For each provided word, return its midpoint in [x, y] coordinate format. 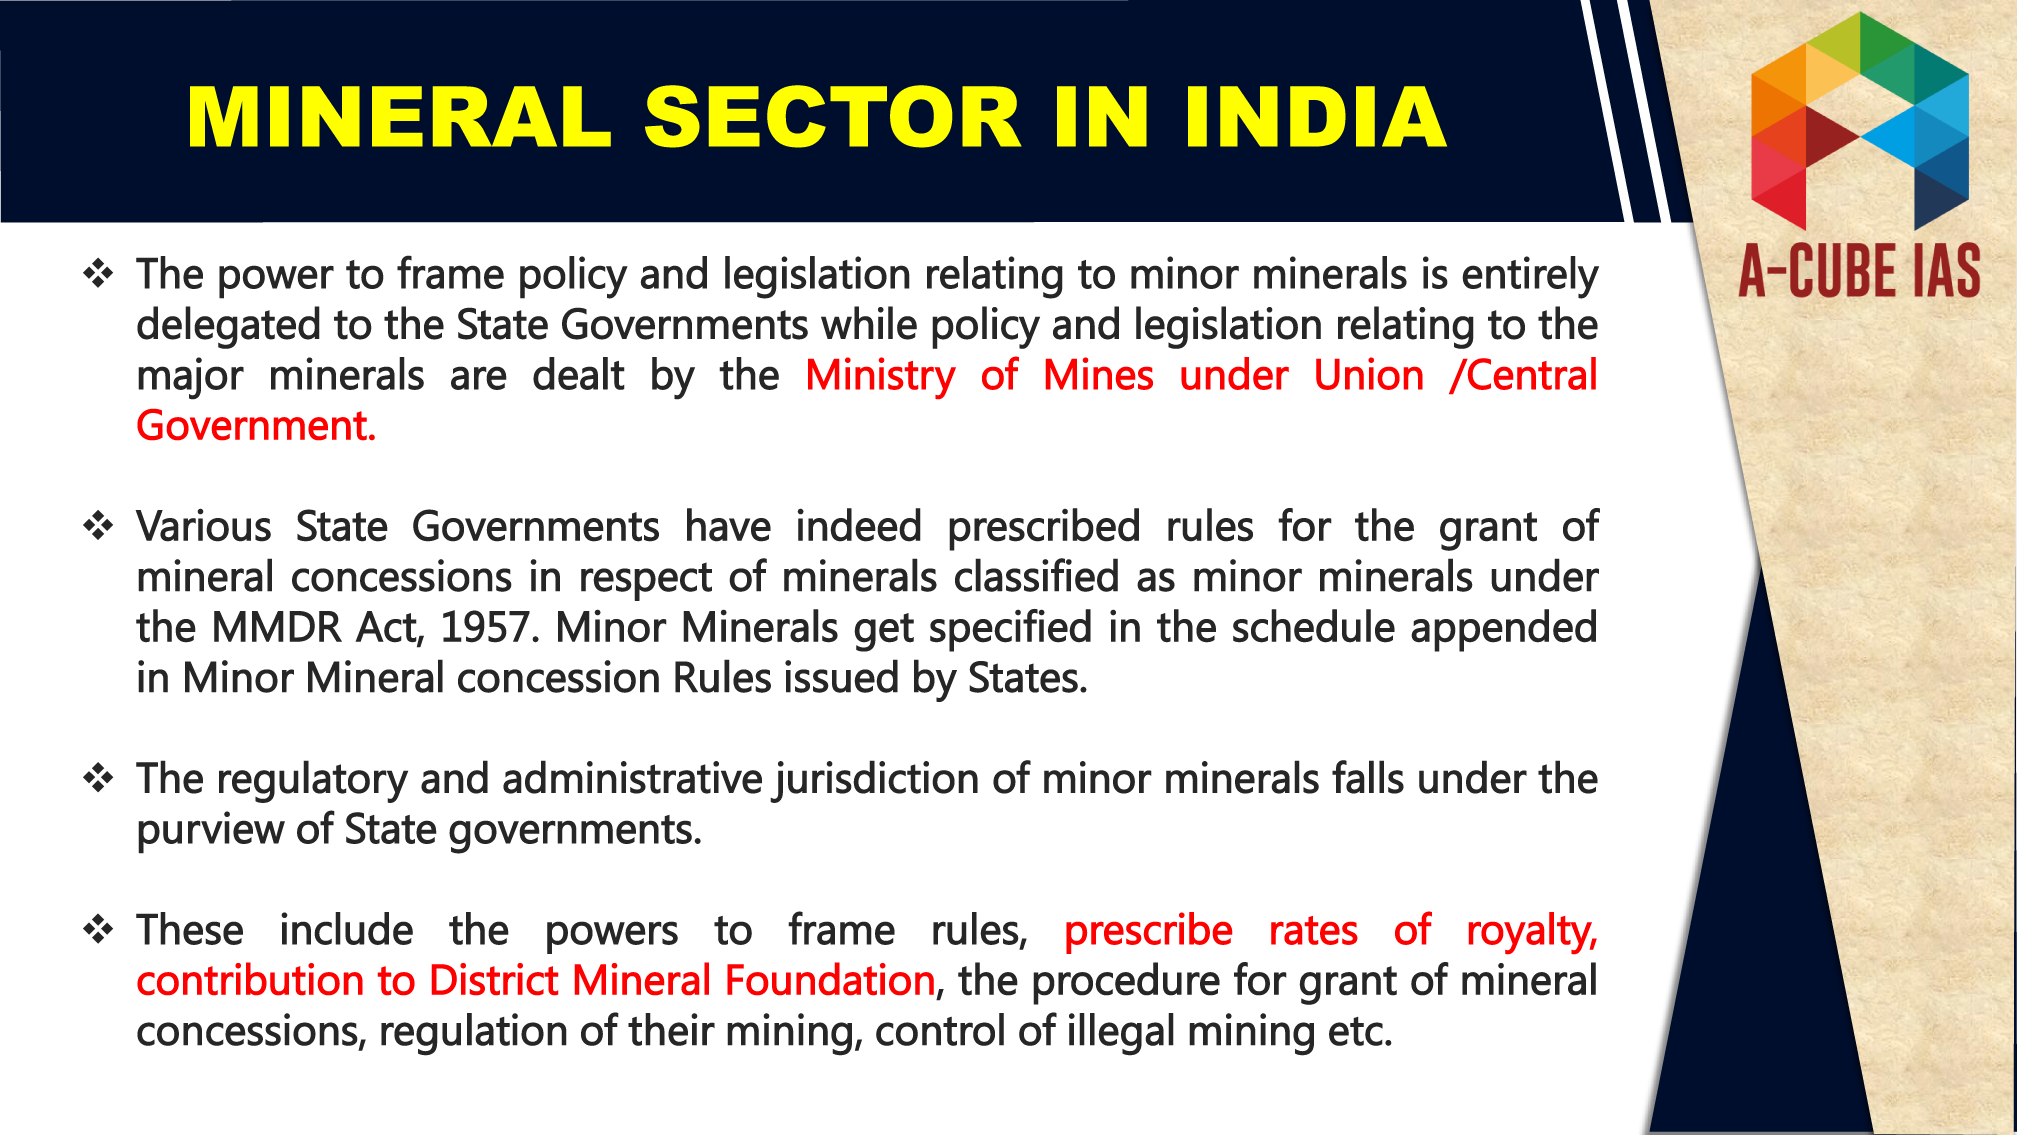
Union [1369, 373]
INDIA [1317, 116]
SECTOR [833, 116]
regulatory [313, 781]
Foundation [830, 978]
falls [1368, 777]
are [479, 378]
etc [1356, 1031]
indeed [859, 525]
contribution [250, 978]
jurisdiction [874, 781]
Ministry [882, 378]
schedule [1314, 626]
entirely [1530, 277]
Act [386, 627]
